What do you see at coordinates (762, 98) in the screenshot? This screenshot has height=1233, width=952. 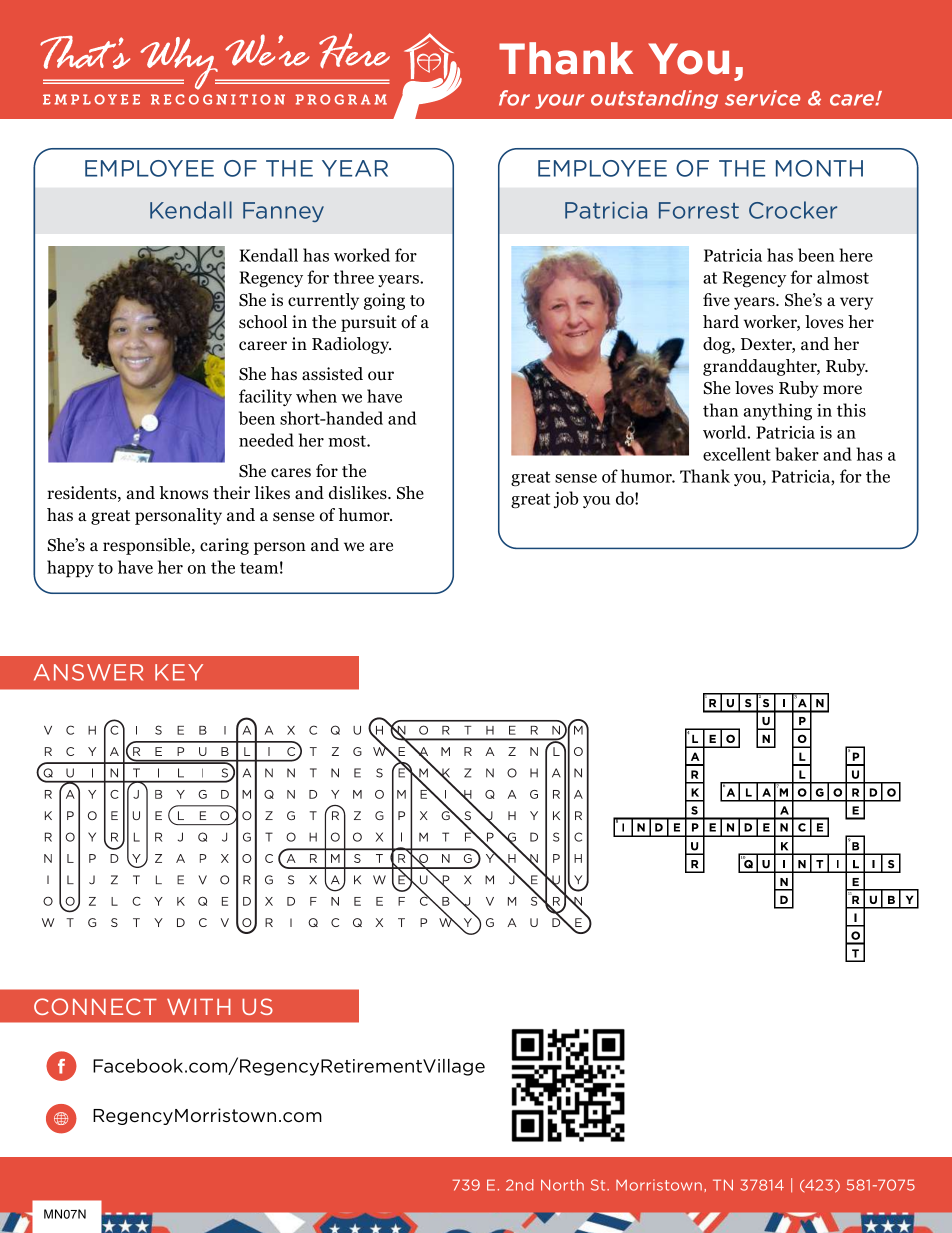 I see `service` at bounding box center [762, 98].
